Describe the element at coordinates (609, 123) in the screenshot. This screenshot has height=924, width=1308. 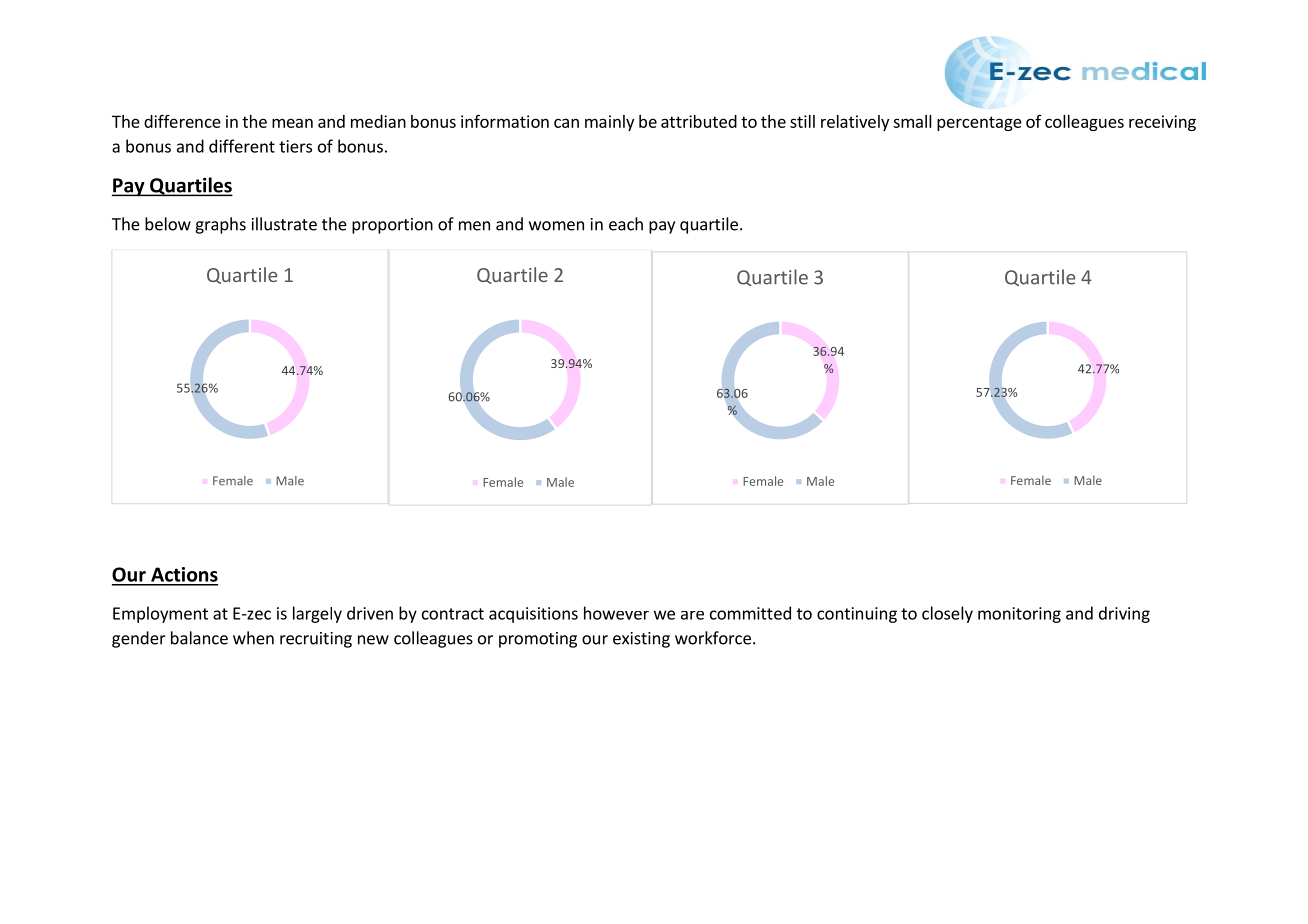
I see `mainly` at that location.
